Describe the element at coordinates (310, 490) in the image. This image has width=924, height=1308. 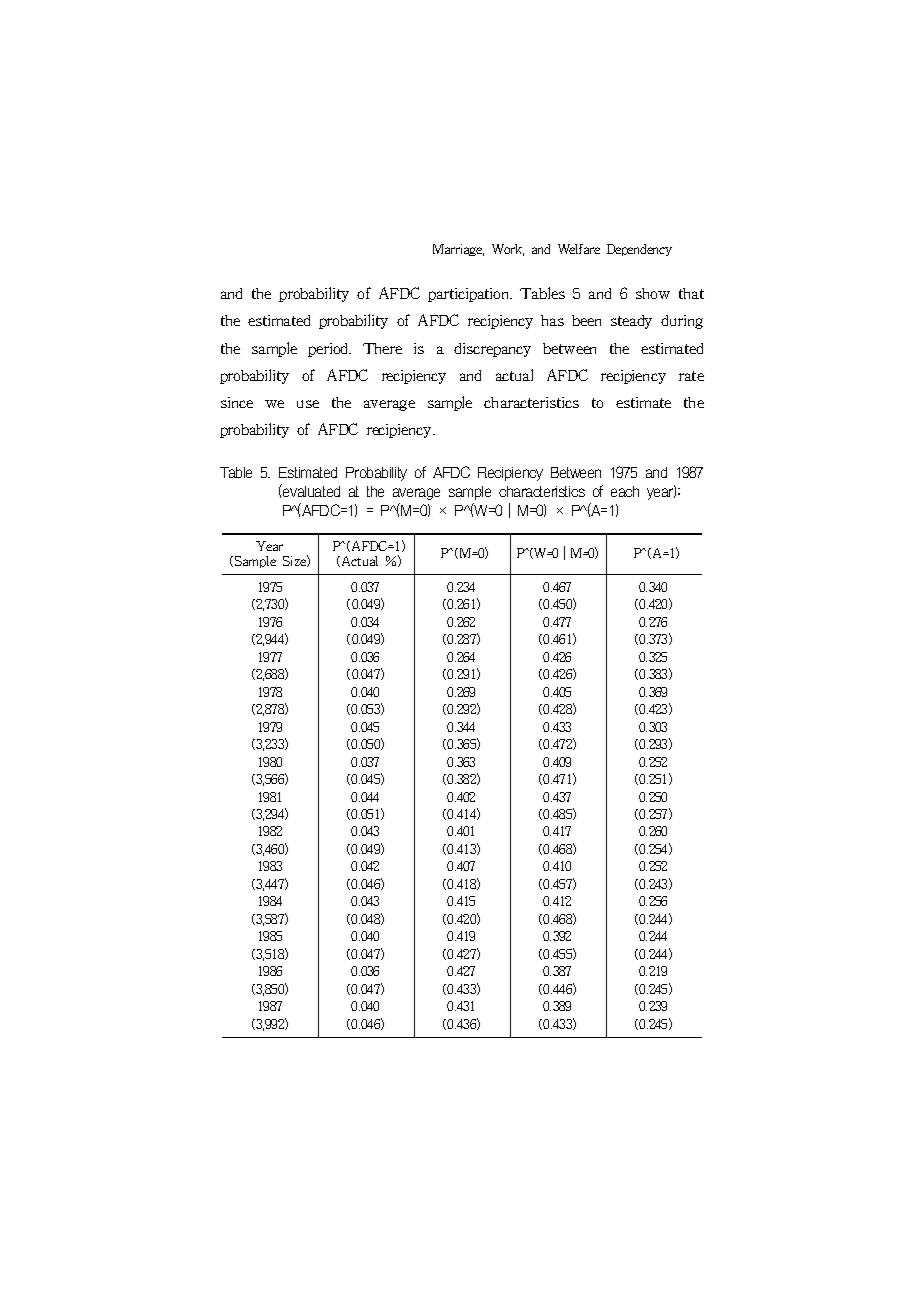
I see `evaluated` at that location.
